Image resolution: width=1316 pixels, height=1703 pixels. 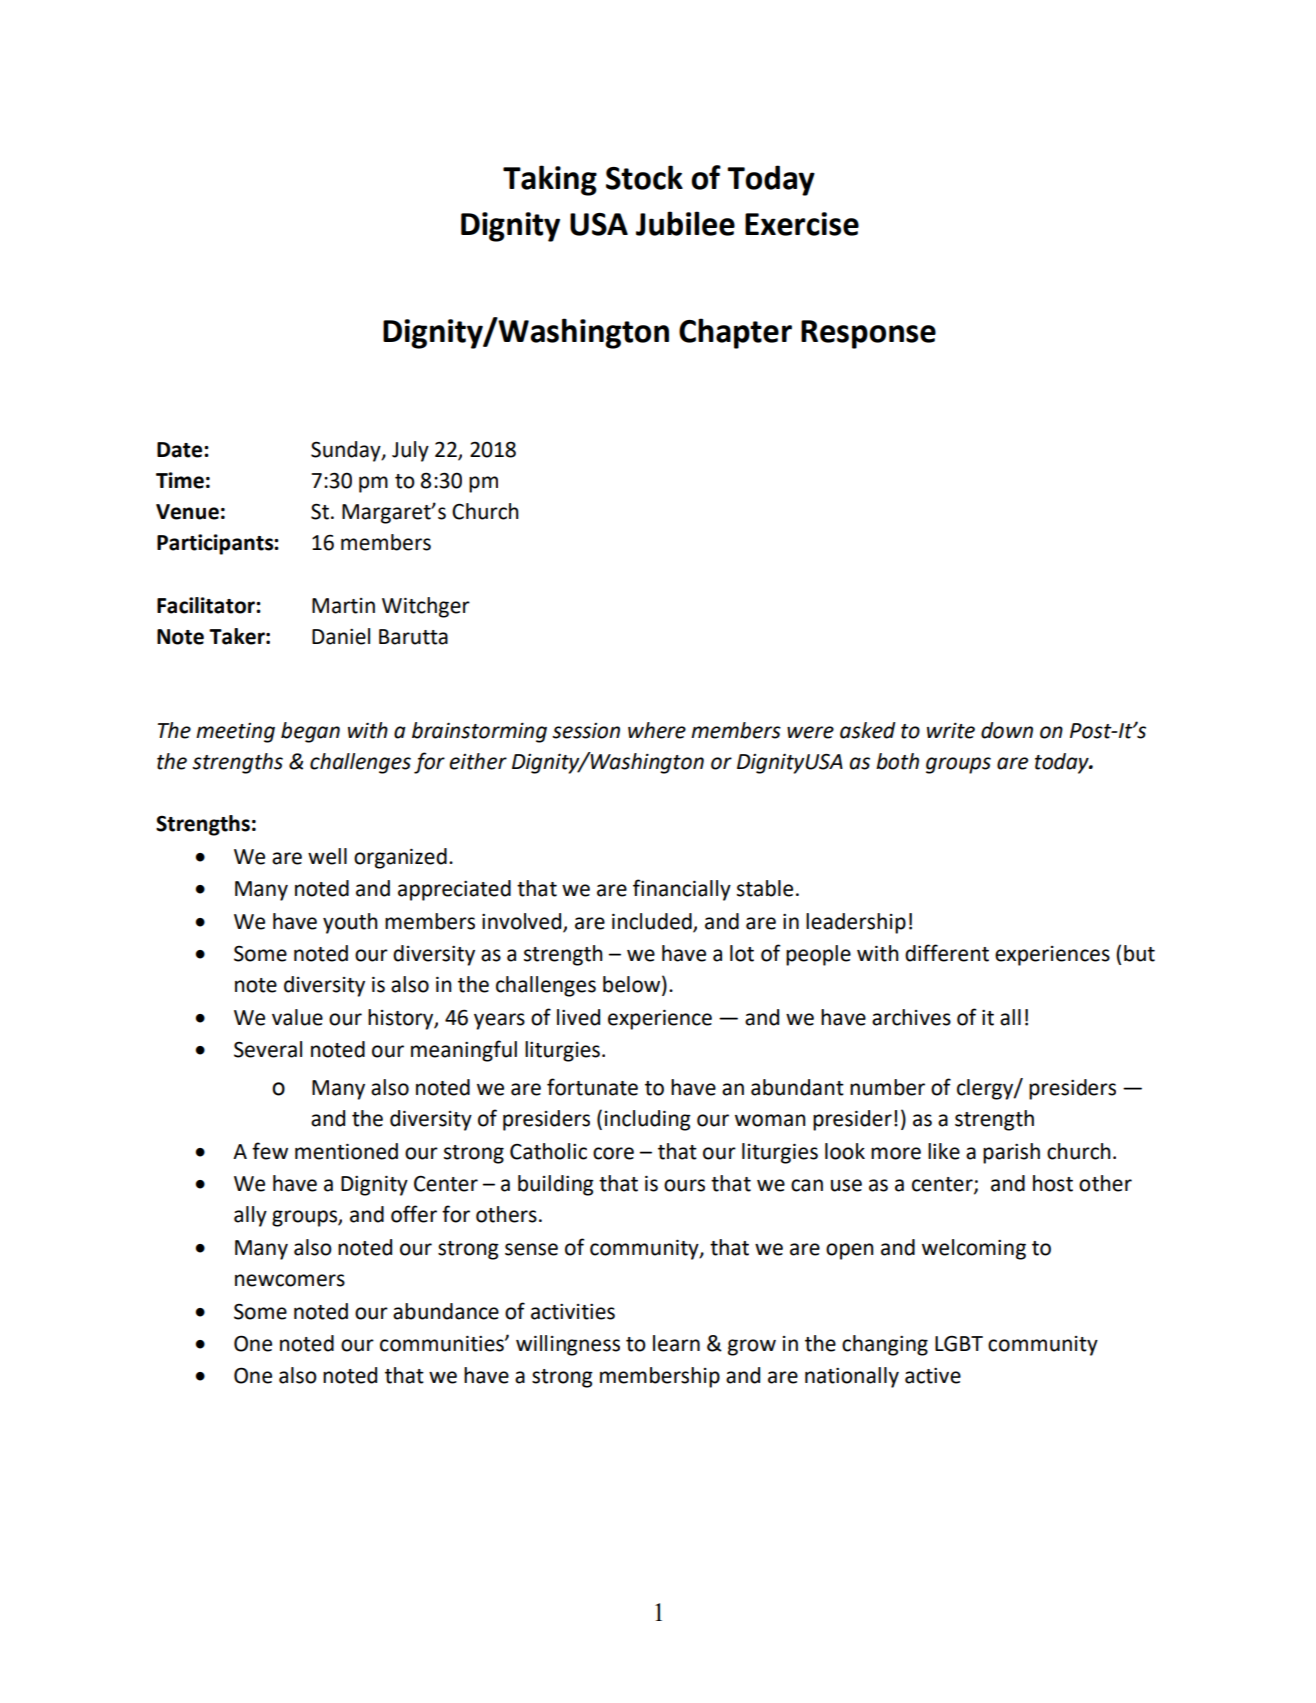 I want to click on began, so click(x=310, y=732).
